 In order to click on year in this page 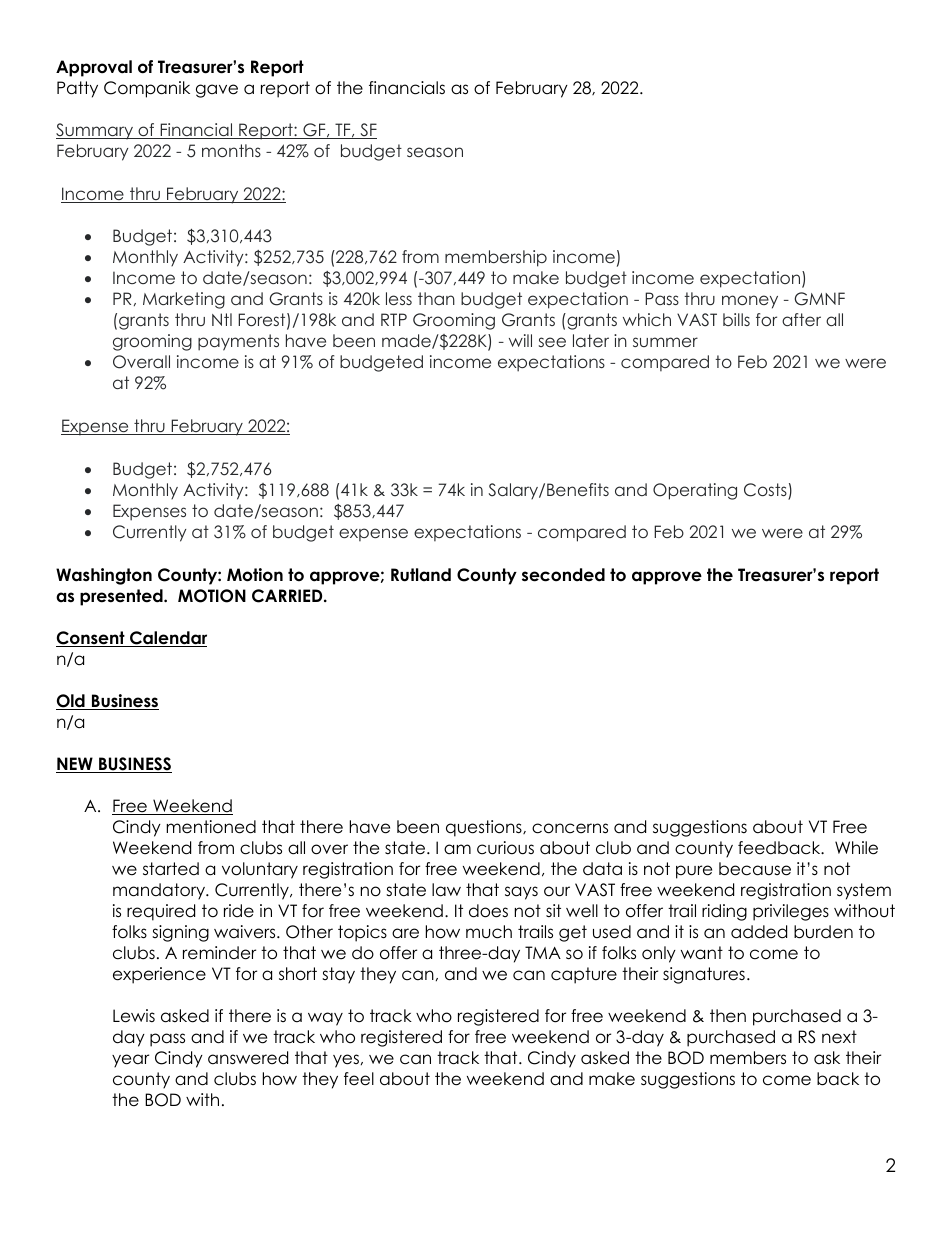, I will do `click(130, 1061)`.
